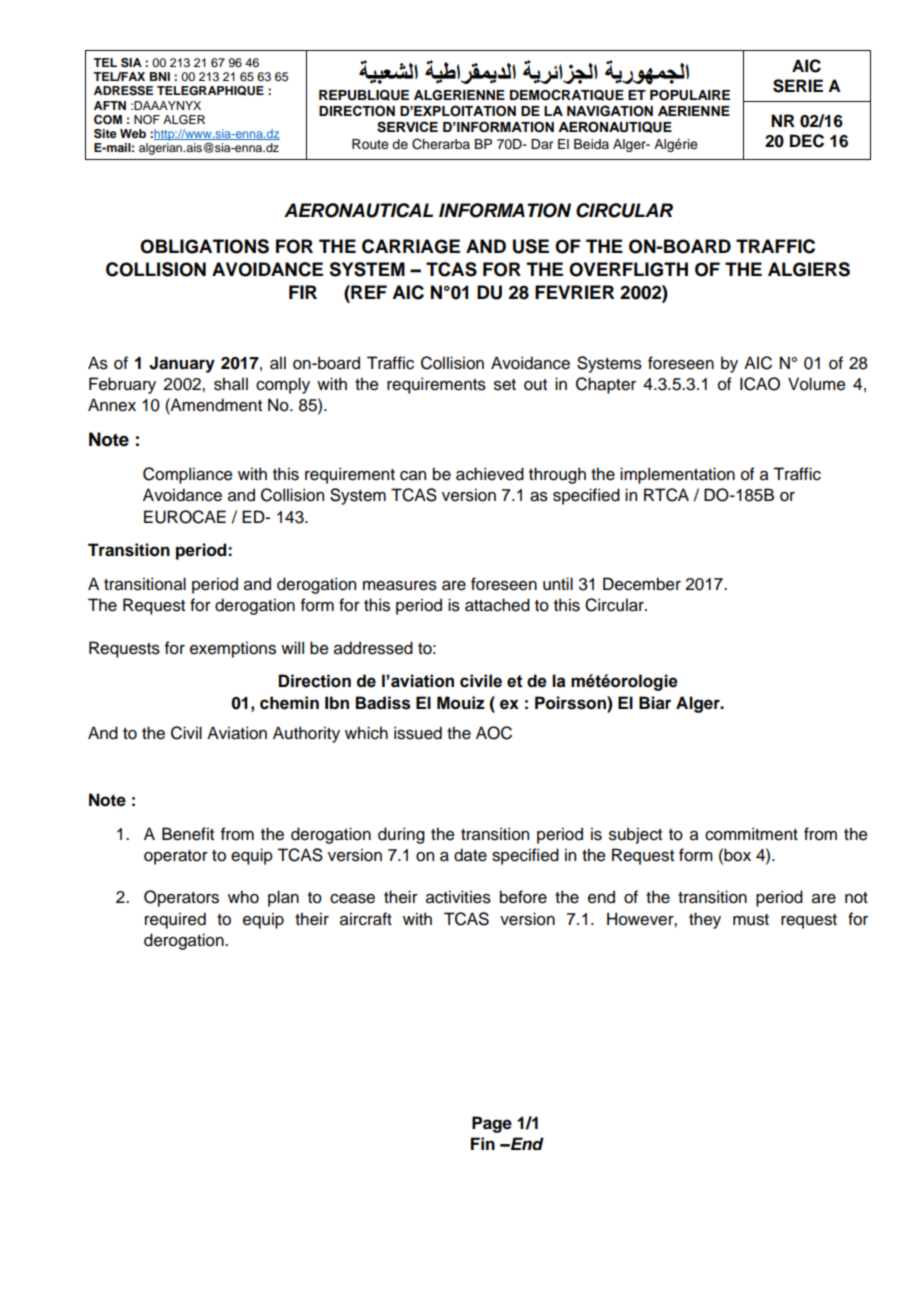  Describe the element at coordinates (492, 1124) in the screenshot. I see `Page` at that location.
